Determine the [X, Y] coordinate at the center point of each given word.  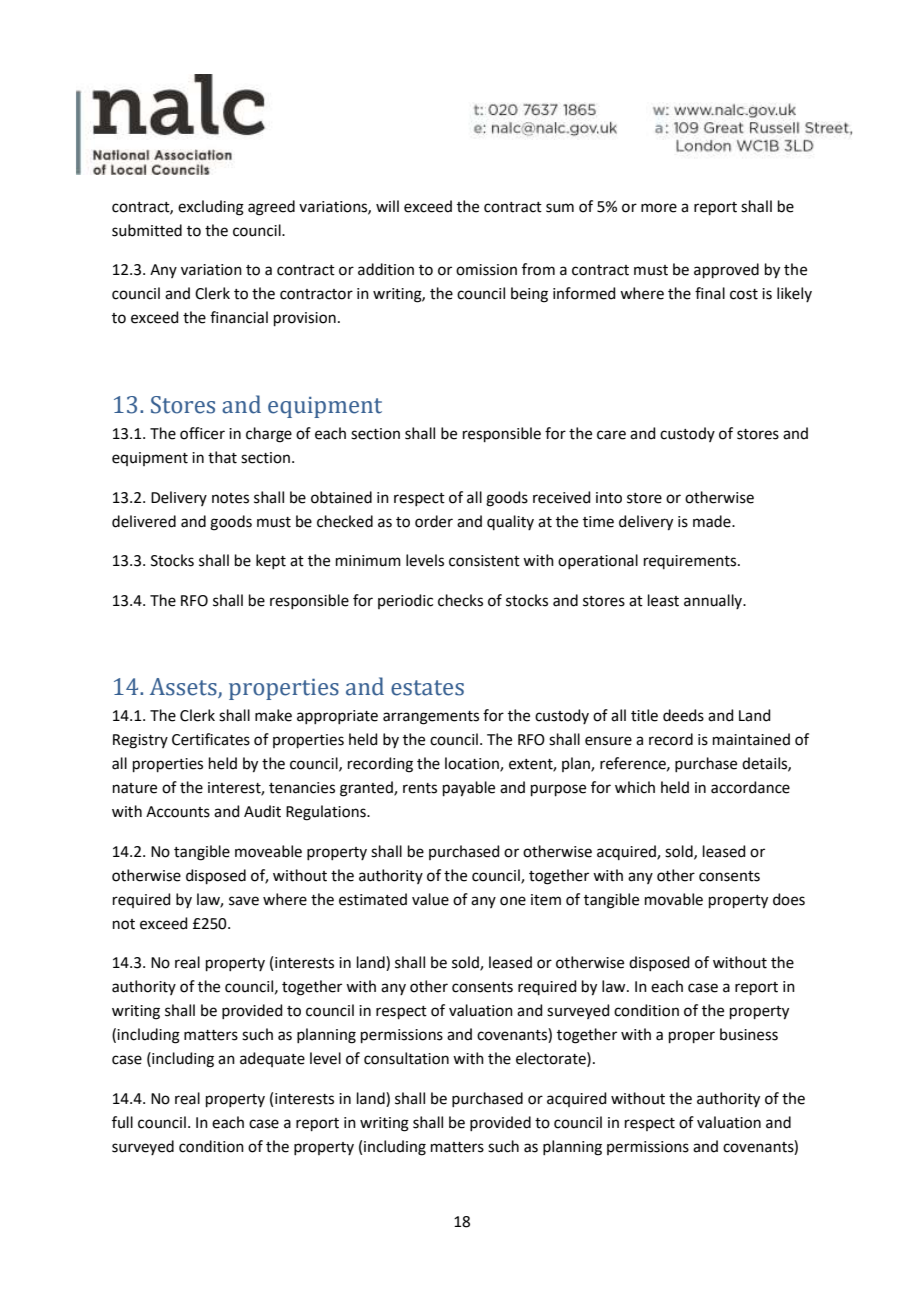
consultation [406, 1058]
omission [486, 270]
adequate [272, 1059]
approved [726, 270]
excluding [211, 208]
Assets [184, 688]
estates [427, 688]
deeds [683, 715]
